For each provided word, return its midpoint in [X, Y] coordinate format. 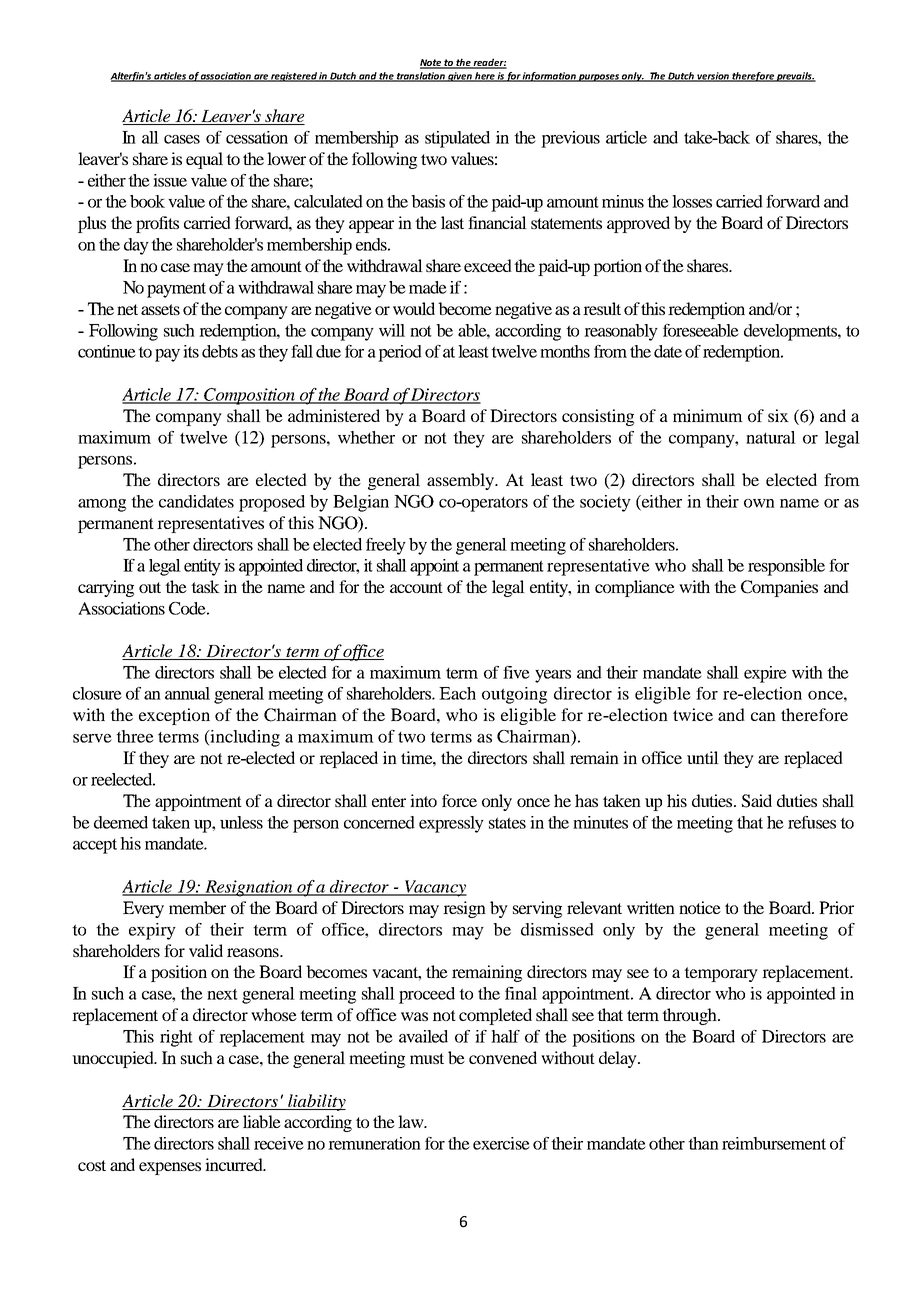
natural [771, 437]
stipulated [457, 139]
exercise [501, 1143]
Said [757, 801]
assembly [462, 481]
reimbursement [774, 1143]
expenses [170, 1168]
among [102, 505]
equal [204, 160]
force [459, 800]
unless [241, 822]
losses [692, 201]
